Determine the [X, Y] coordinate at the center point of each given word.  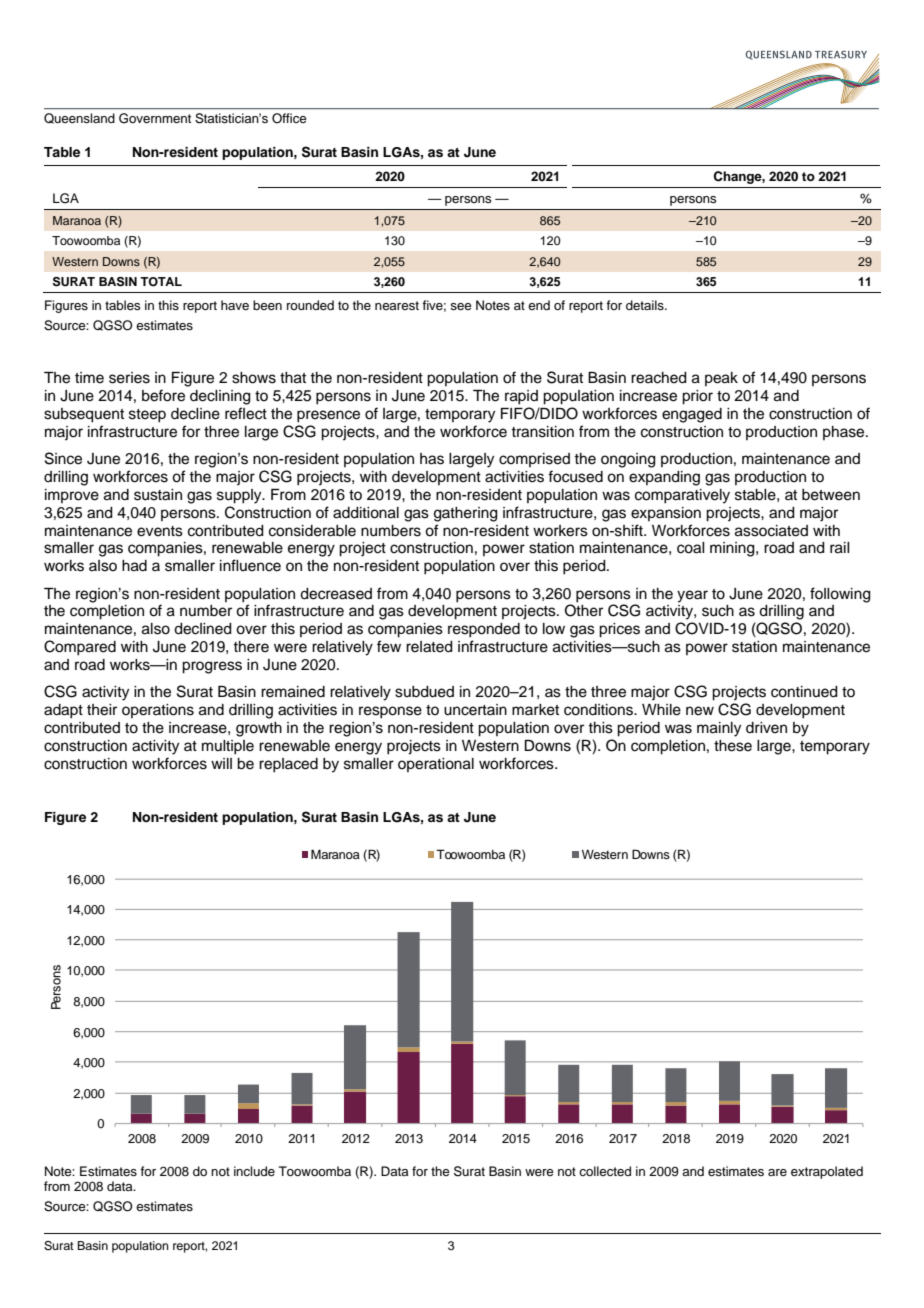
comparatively [682, 496]
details [646, 305]
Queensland [79, 118]
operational [436, 765]
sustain [158, 495]
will [221, 763]
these [733, 746]
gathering [466, 514]
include [254, 1171]
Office [289, 118]
